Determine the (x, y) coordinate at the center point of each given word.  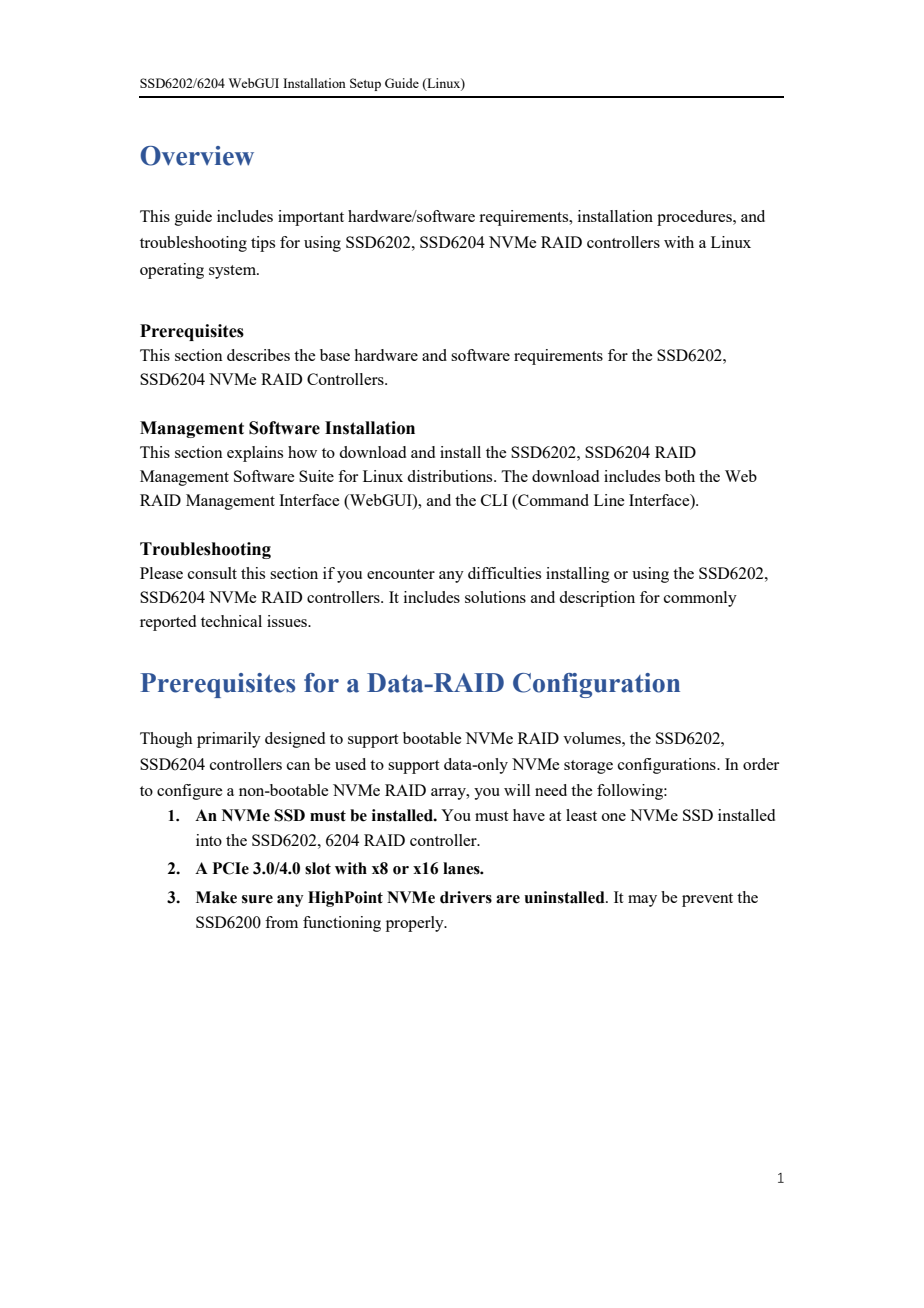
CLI (494, 500)
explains (255, 454)
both (680, 476)
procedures (695, 218)
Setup (365, 84)
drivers (466, 897)
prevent (707, 900)
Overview (197, 156)
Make (216, 897)
